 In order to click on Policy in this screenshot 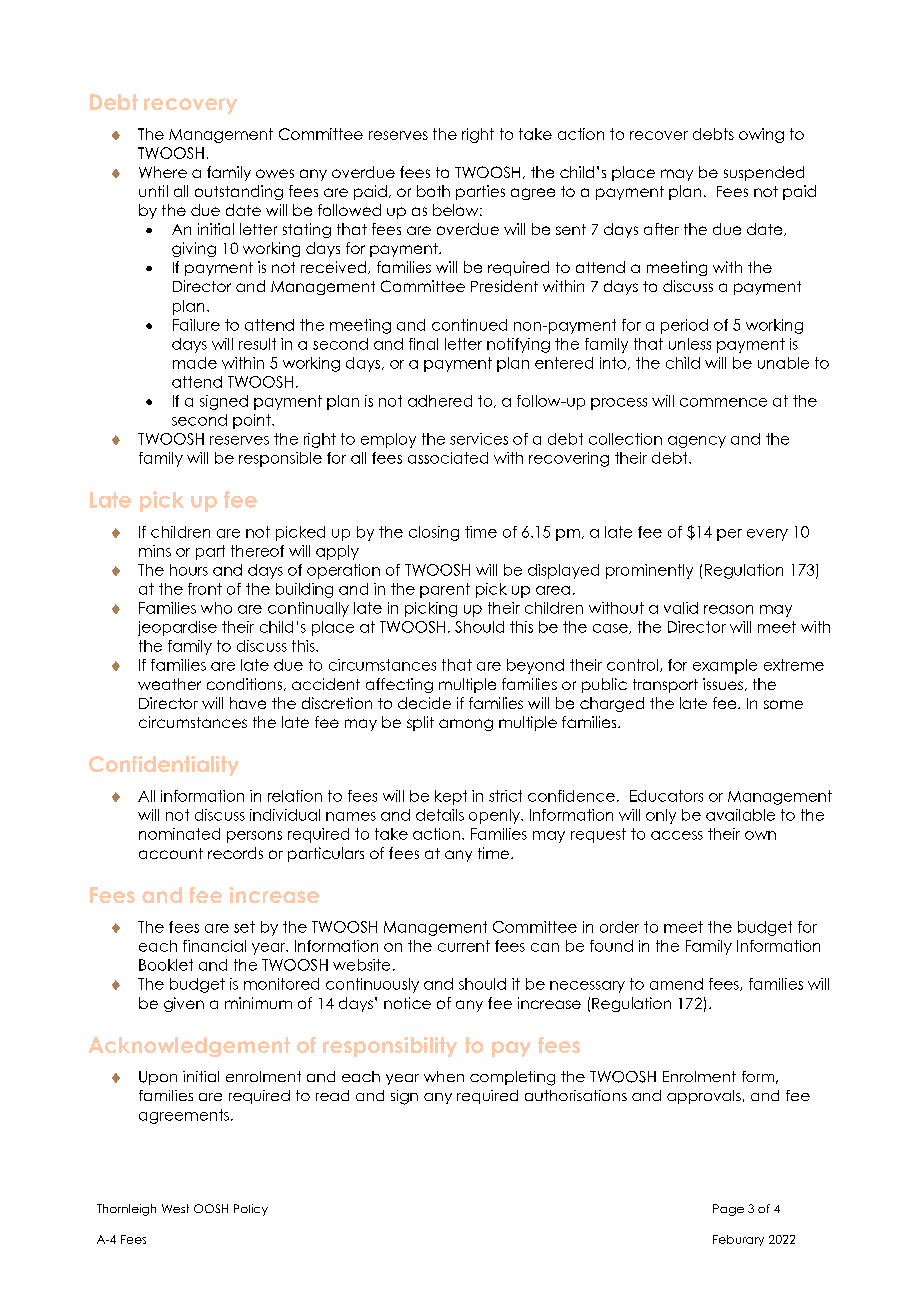, I will do `click(251, 1210)`.
